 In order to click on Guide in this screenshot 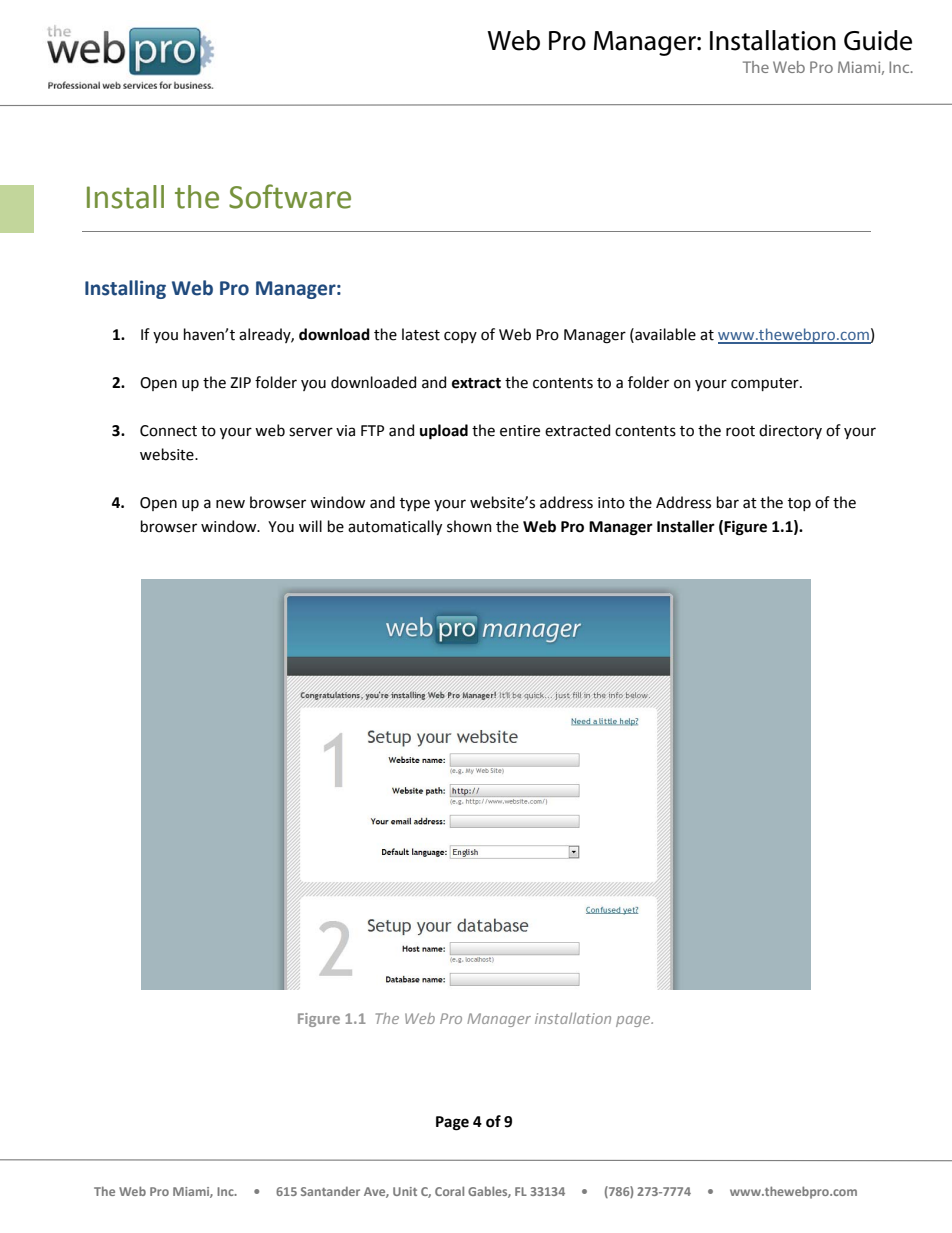, I will do `click(878, 40)`.
